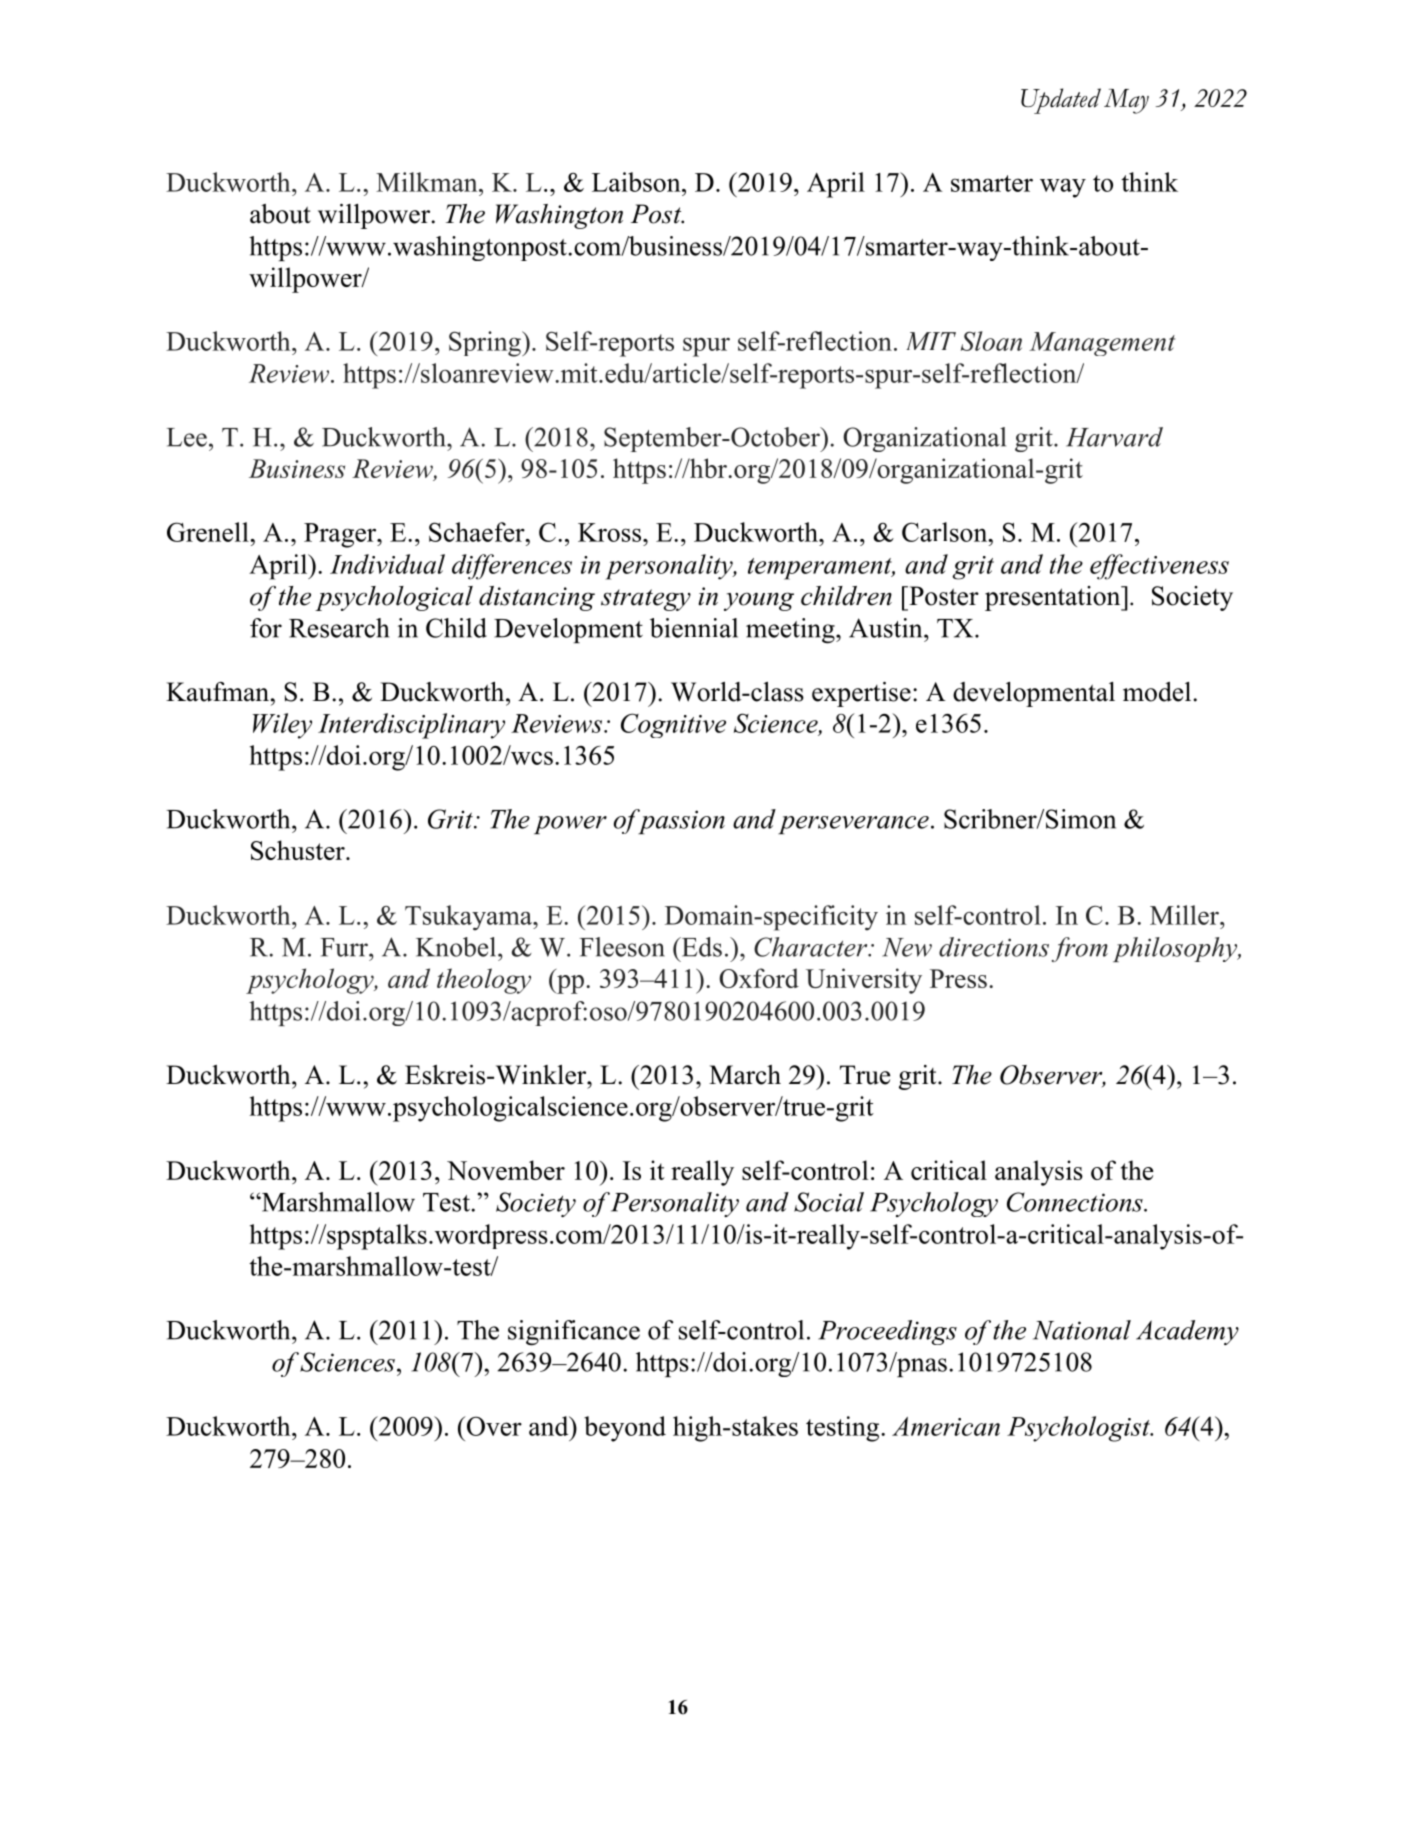  Describe the element at coordinates (486, 344) in the document. I see `Spring` at that location.
